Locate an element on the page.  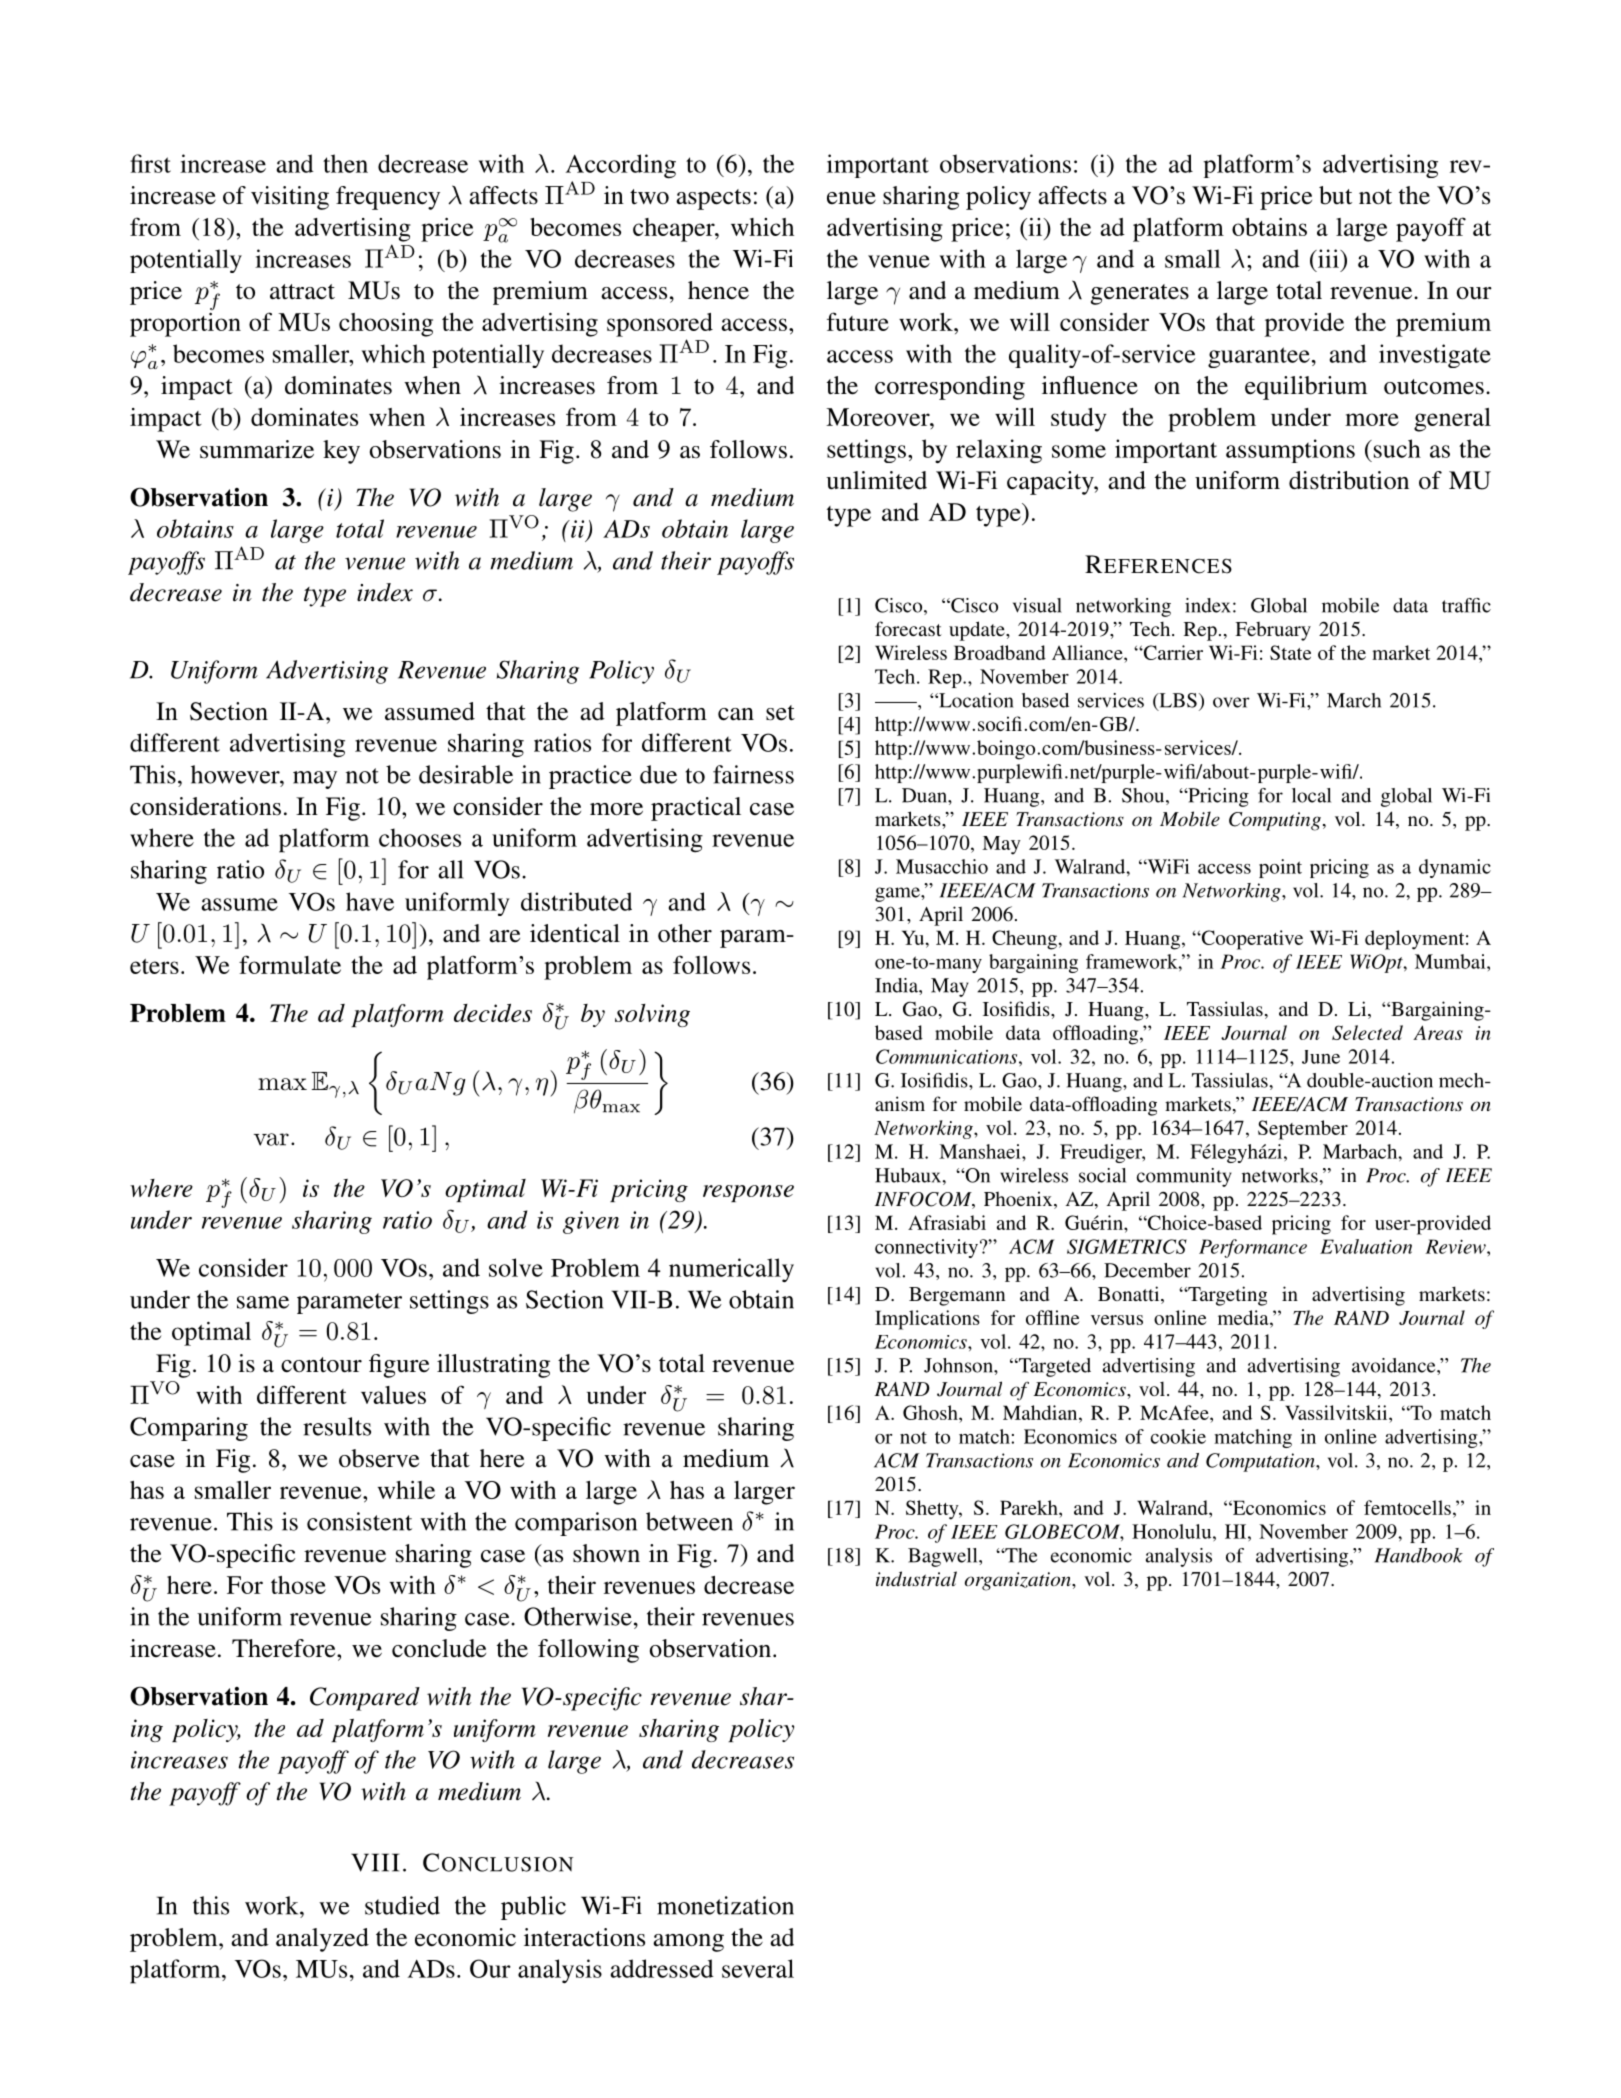
media is located at coordinates (1244, 1317).
